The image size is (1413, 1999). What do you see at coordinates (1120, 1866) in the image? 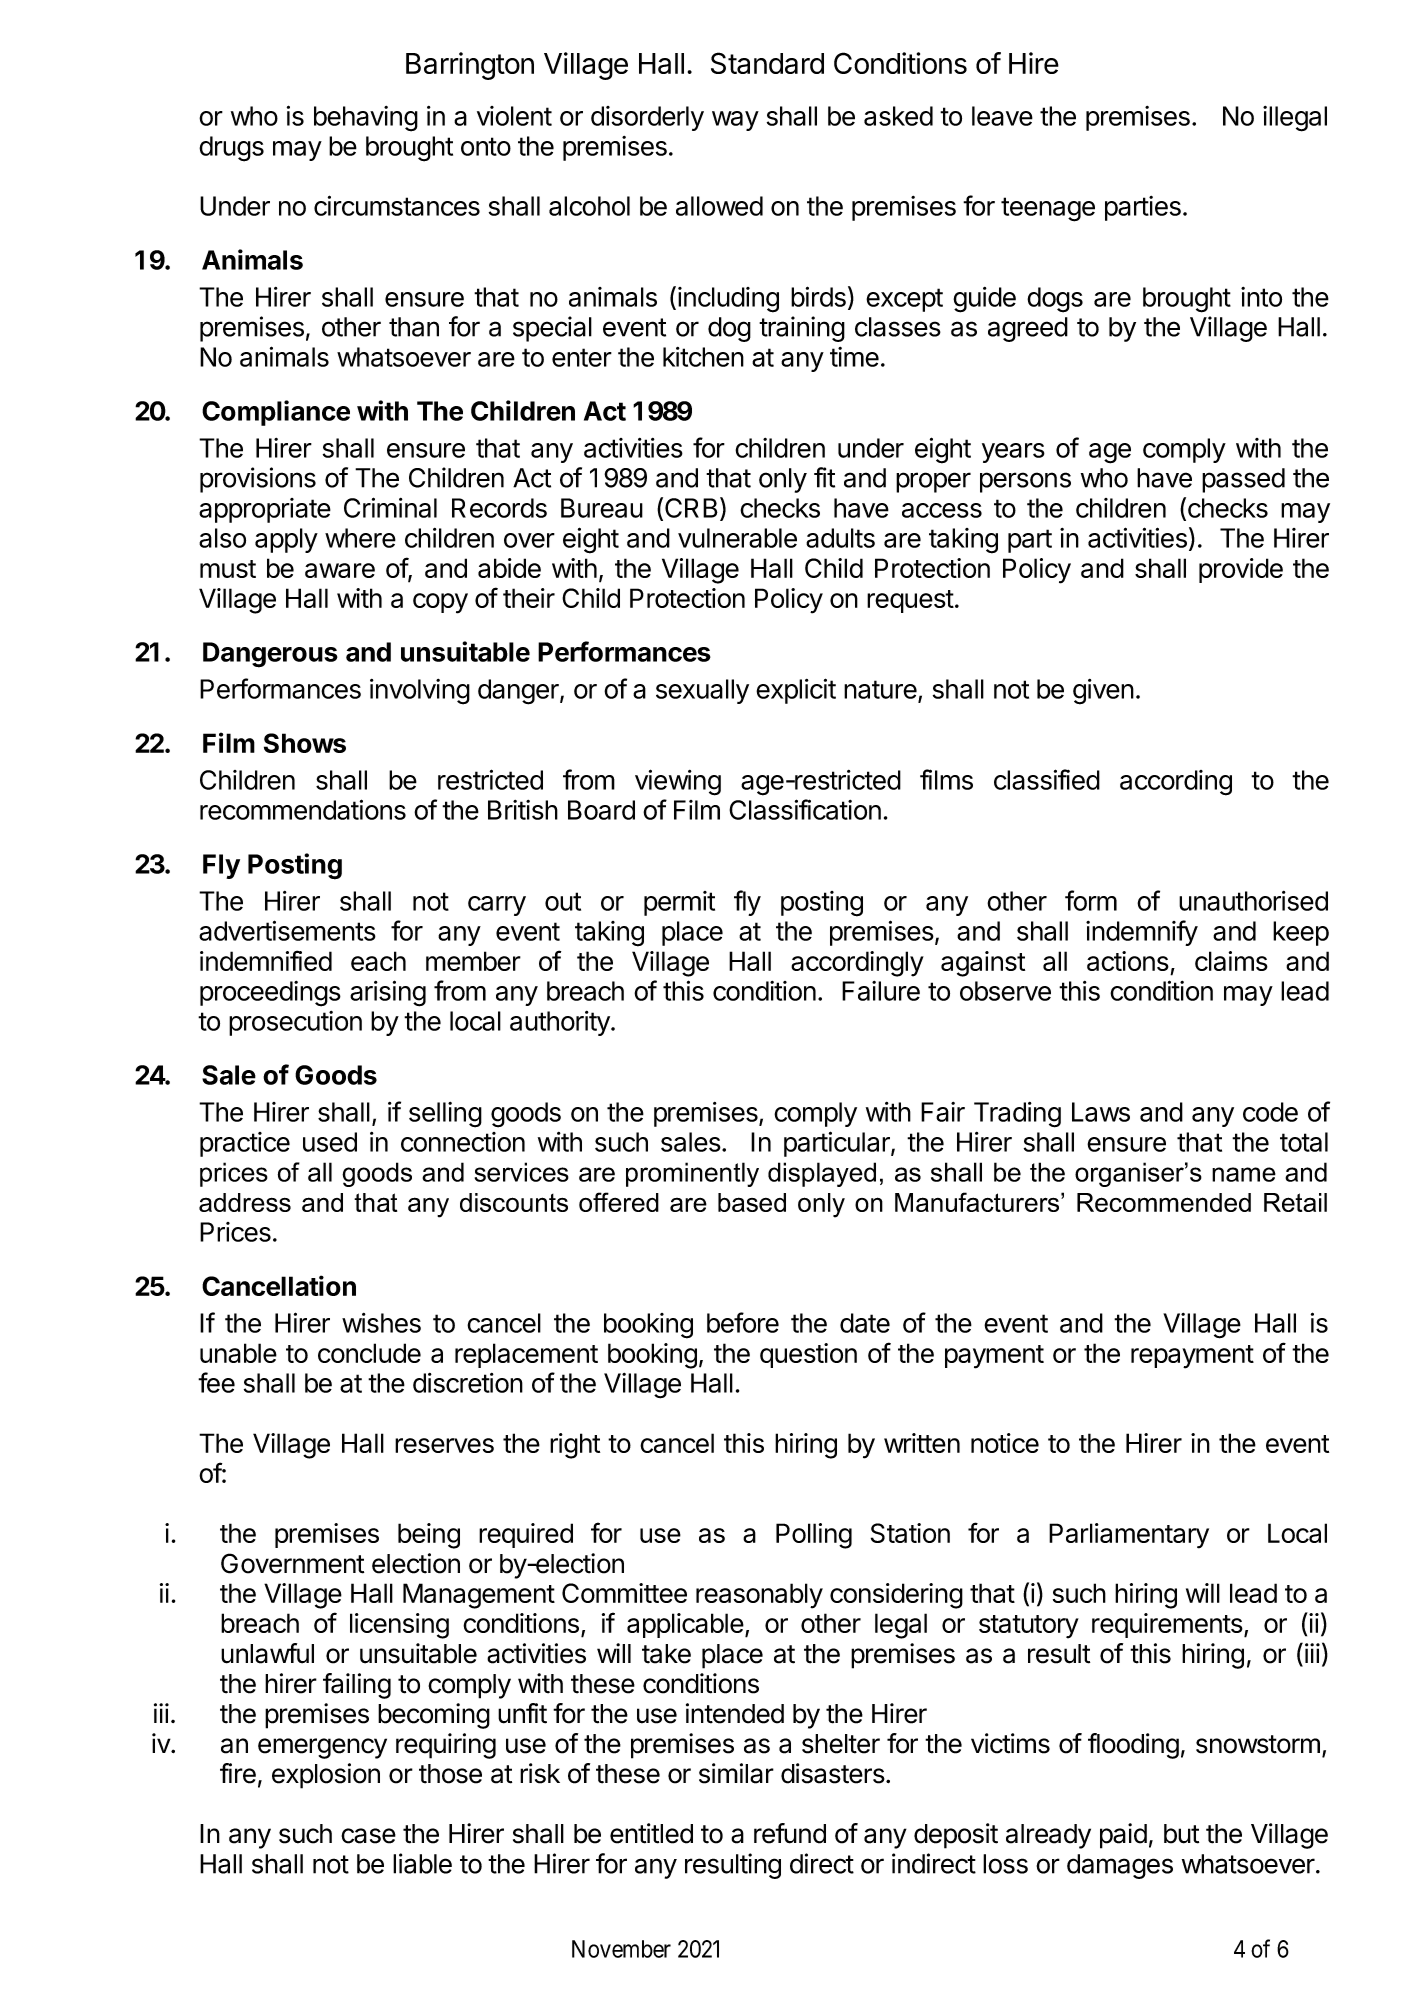
I see `damages` at bounding box center [1120, 1866].
